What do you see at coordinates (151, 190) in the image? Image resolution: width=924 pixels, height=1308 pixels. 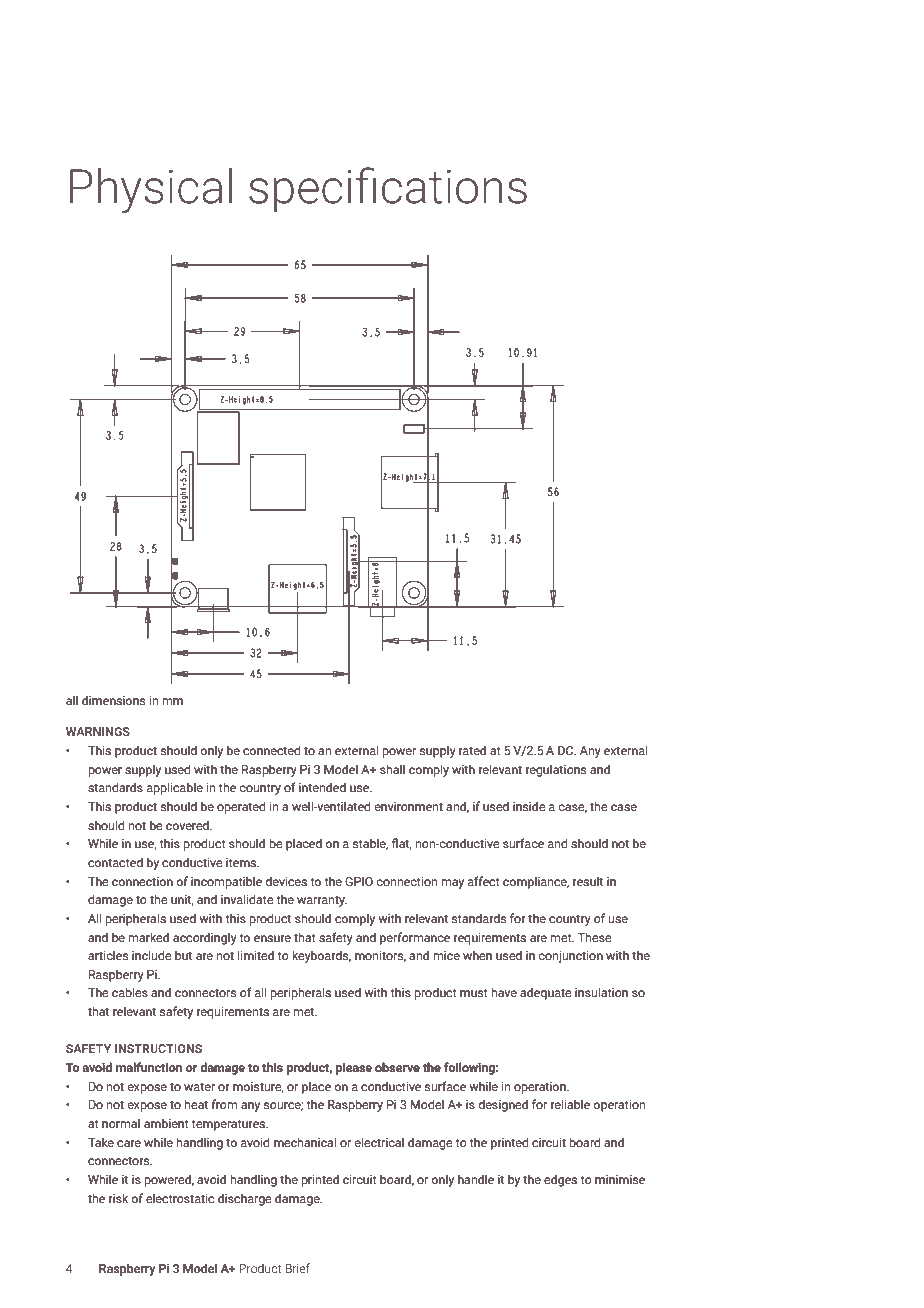 I see `Physical` at bounding box center [151, 190].
